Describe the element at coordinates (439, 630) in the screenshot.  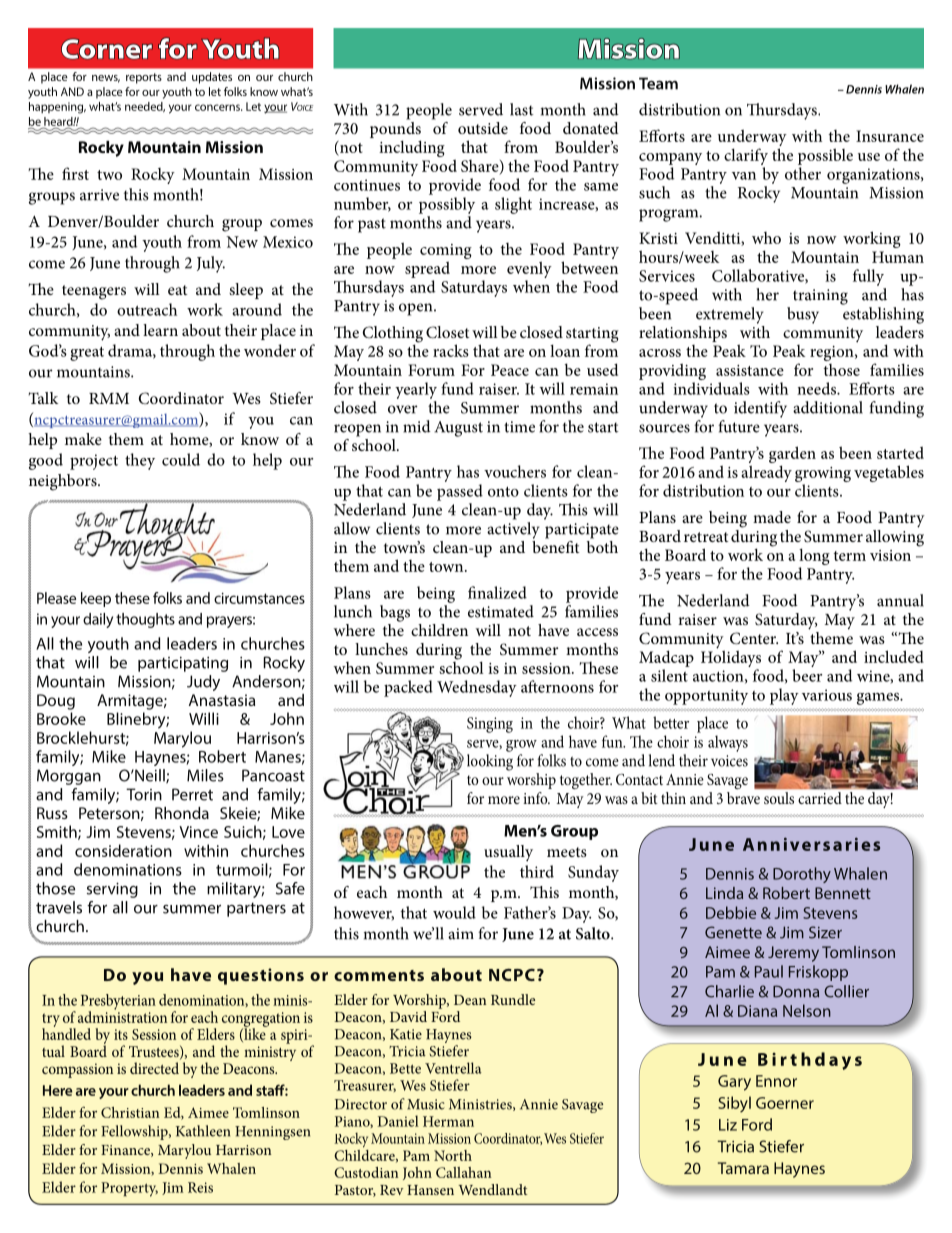
I see `children` at that location.
